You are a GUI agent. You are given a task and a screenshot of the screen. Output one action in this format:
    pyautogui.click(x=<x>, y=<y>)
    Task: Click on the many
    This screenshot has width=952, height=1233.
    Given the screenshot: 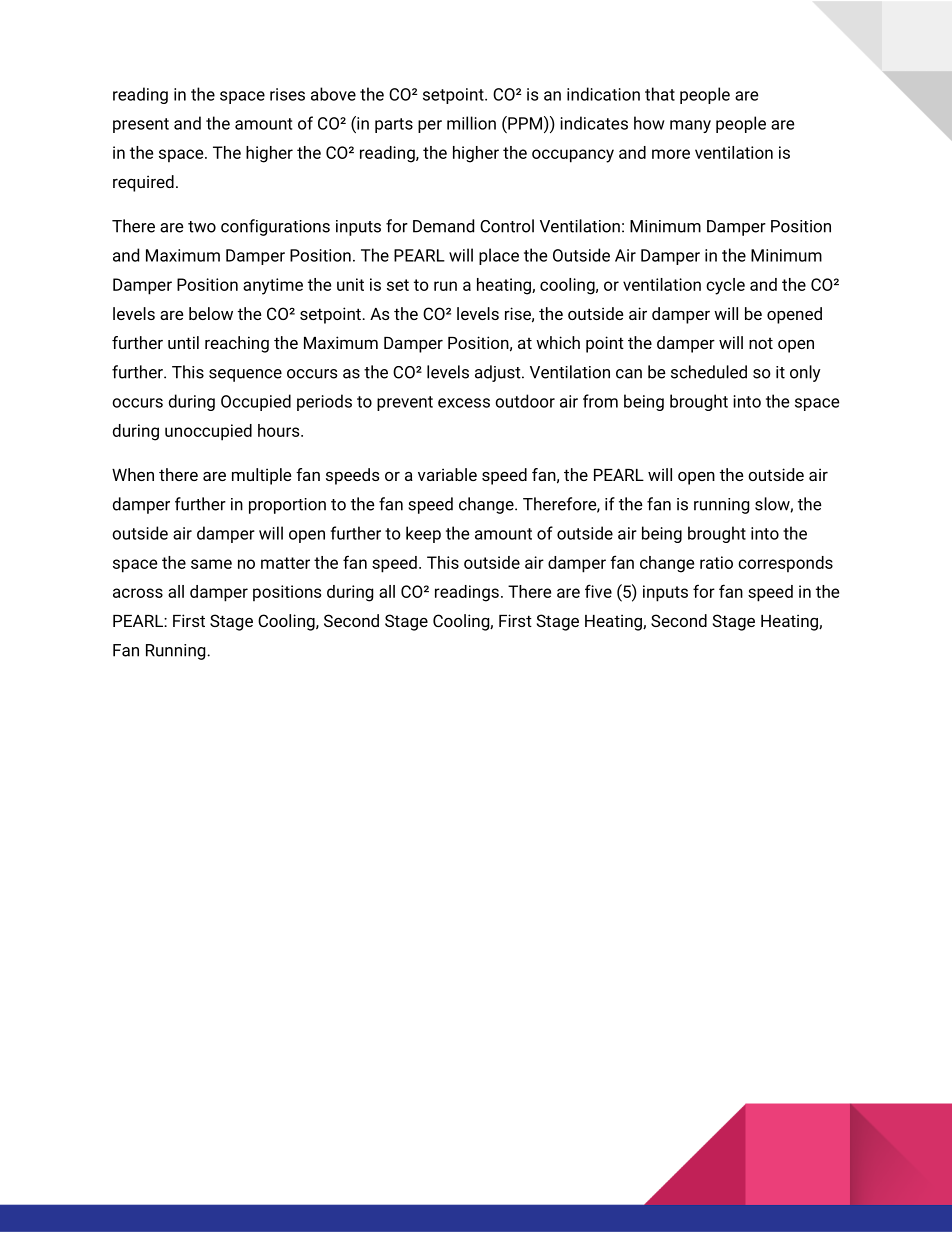 What is the action you would take?
    pyautogui.click(x=690, y=126)
